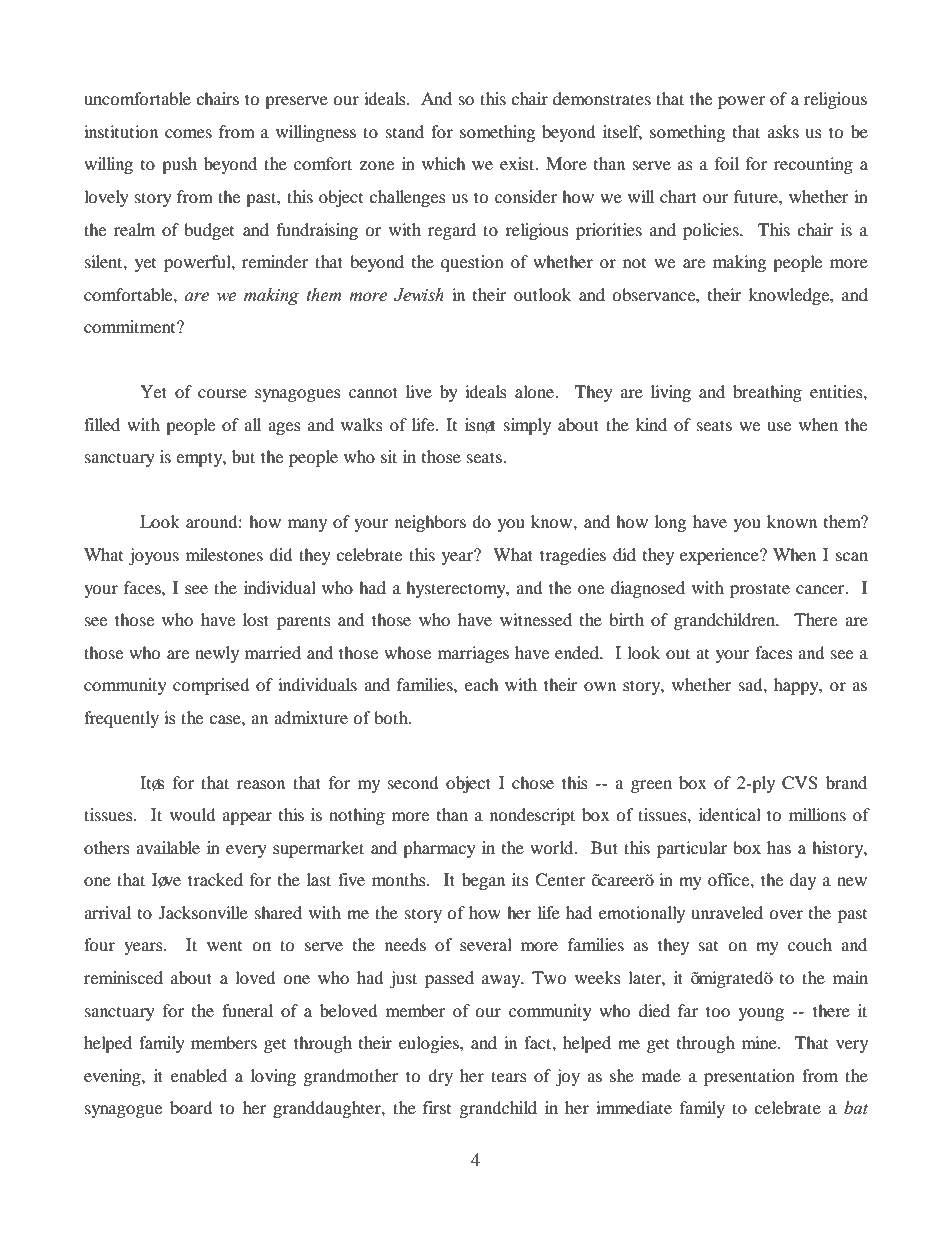  What do you see at coordinates (783, 131) in the page?
I see `asks` at bounding box center [783, 131].
